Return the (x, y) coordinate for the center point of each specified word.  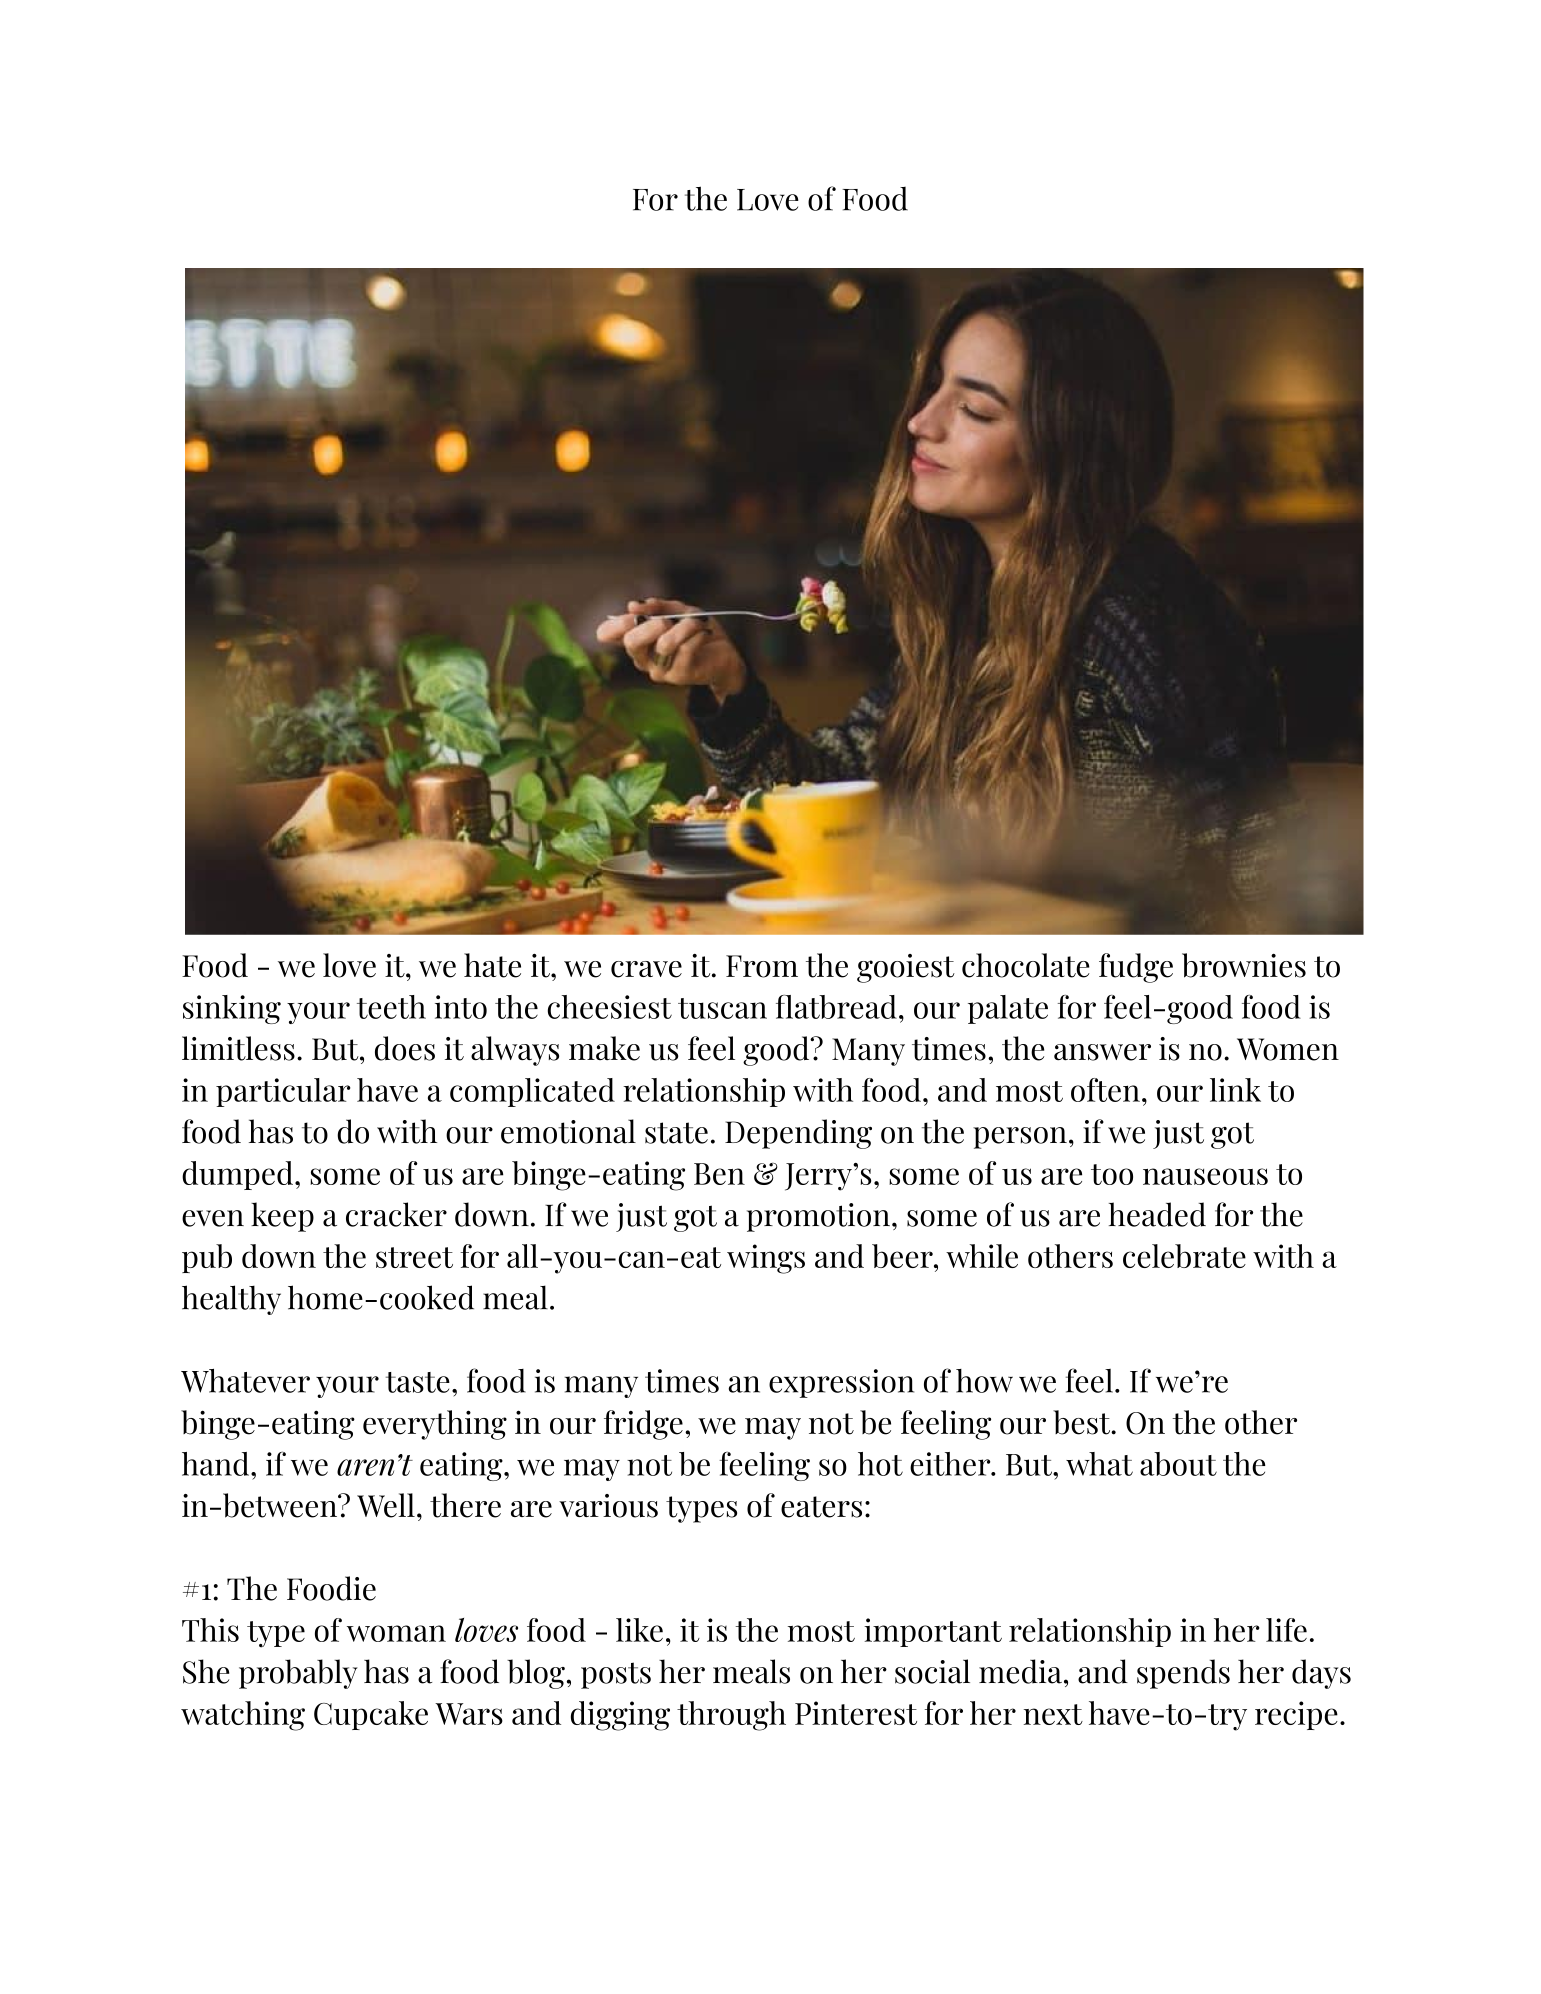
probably (298, 1674)
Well (386, 1505)
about (1178, 1464)
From (762, 966)
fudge (1136, 968)
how (984, 1381)
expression (841, 1383)
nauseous (1205, 1176)
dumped (237, 1175)
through (731, 1716)
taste (418, 1382)
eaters (821, 1507)
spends (1183, 1674)
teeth (391, 1007)
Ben (719, 1174)
